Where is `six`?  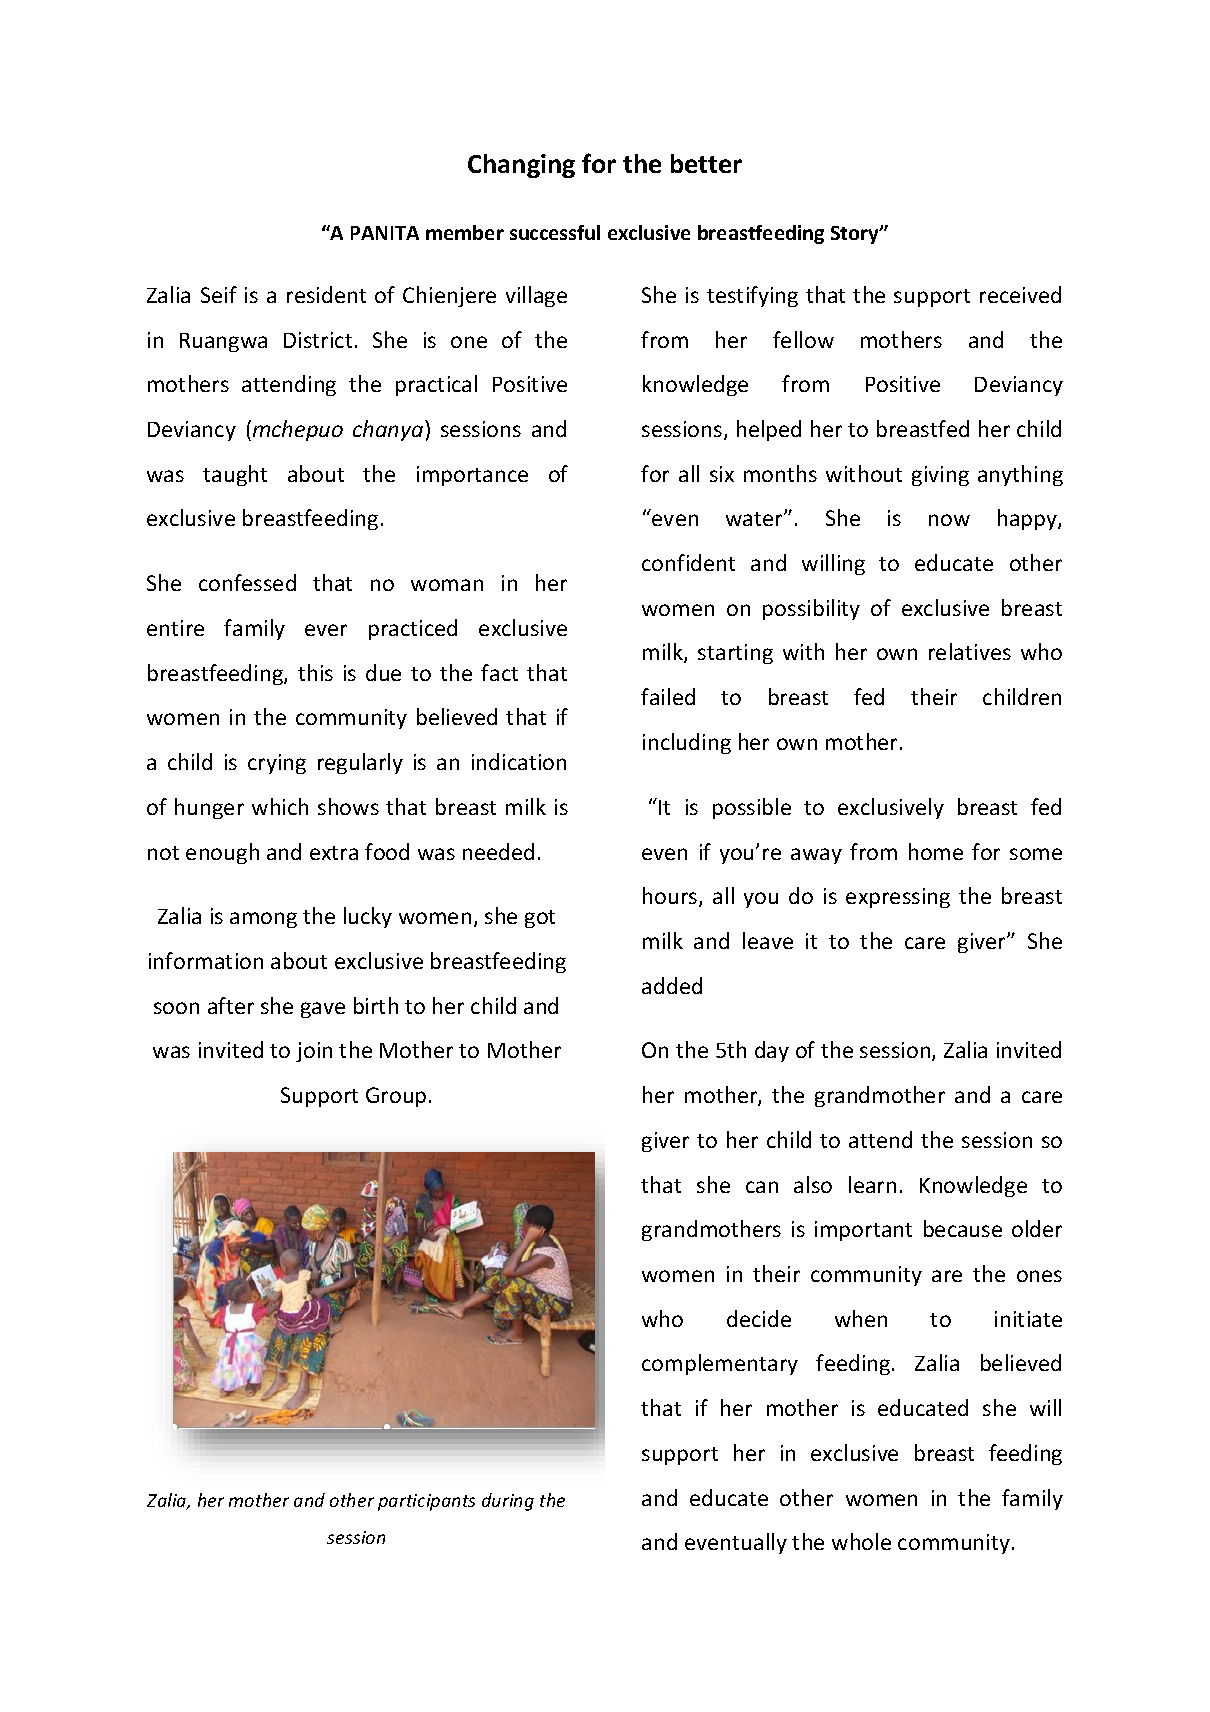
six is located at coordinates (722, 474).
